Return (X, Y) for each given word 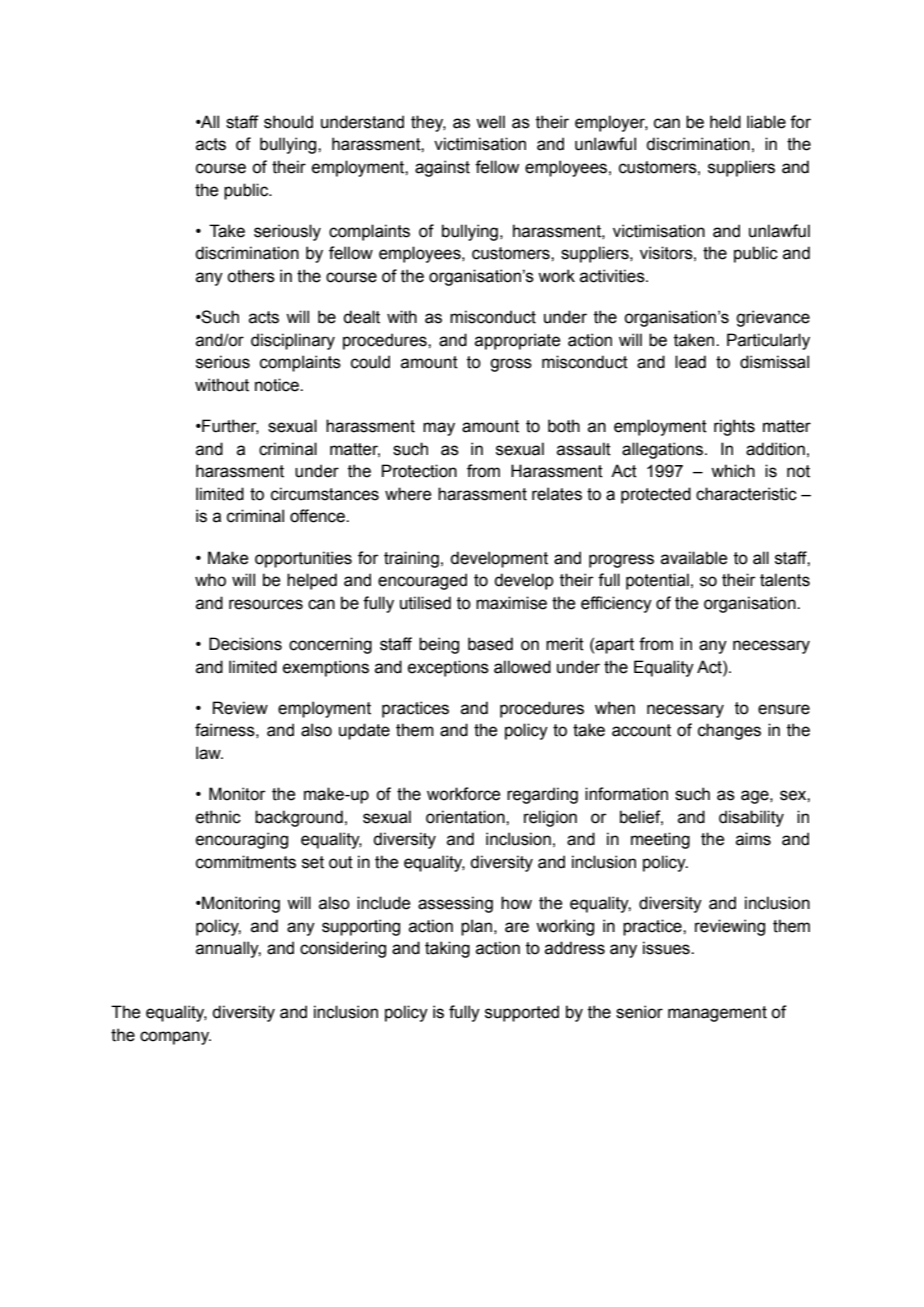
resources (266, 604)
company (175, 1038)
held (725, 122)
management (717, 1014)
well (490, 122)
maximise (511, 603)
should (288, 122)
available (694, 558)
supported (522, 1013)
